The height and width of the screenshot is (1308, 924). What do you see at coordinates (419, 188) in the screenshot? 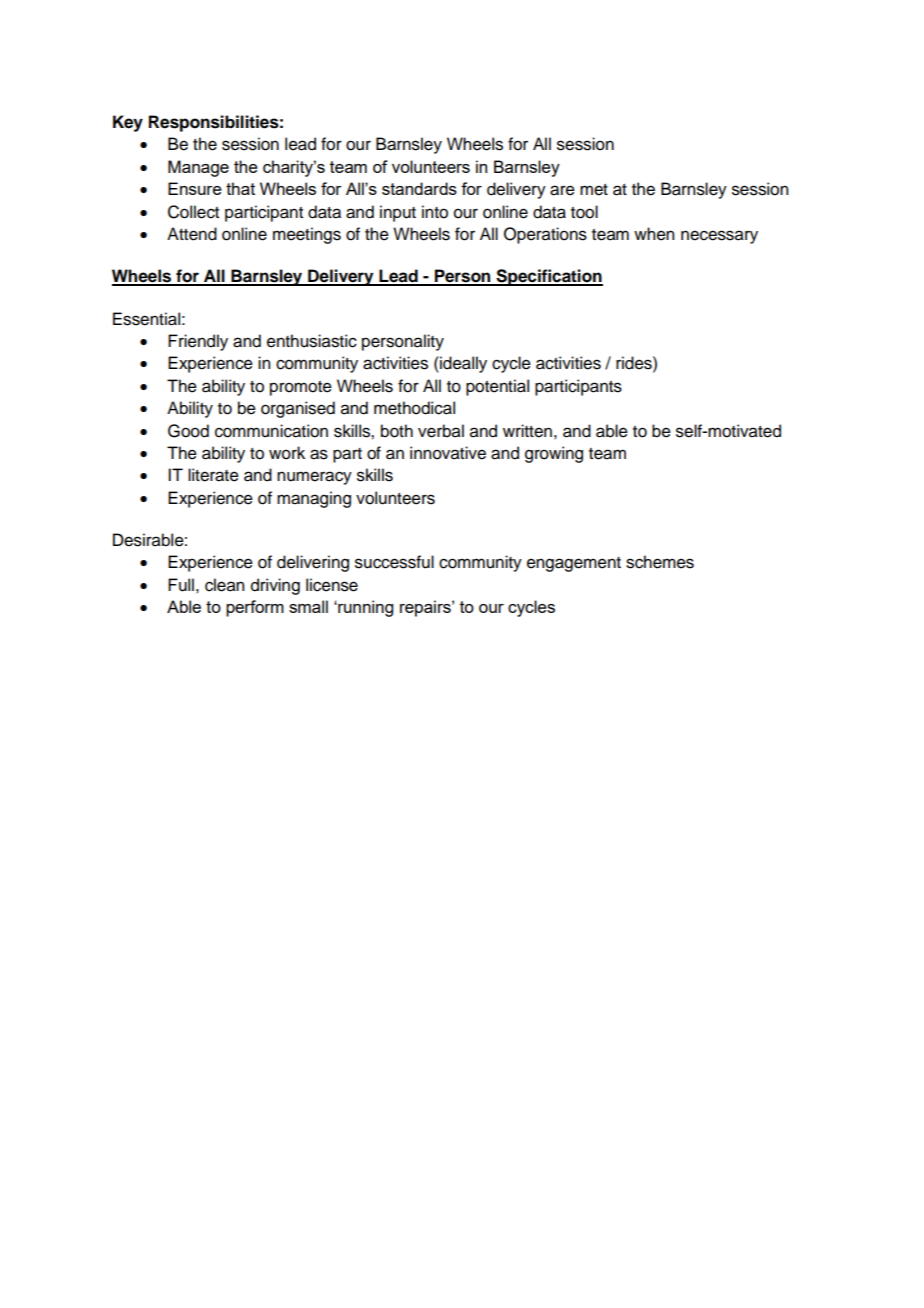
I see `standards` at bounding box center [419, 188].
